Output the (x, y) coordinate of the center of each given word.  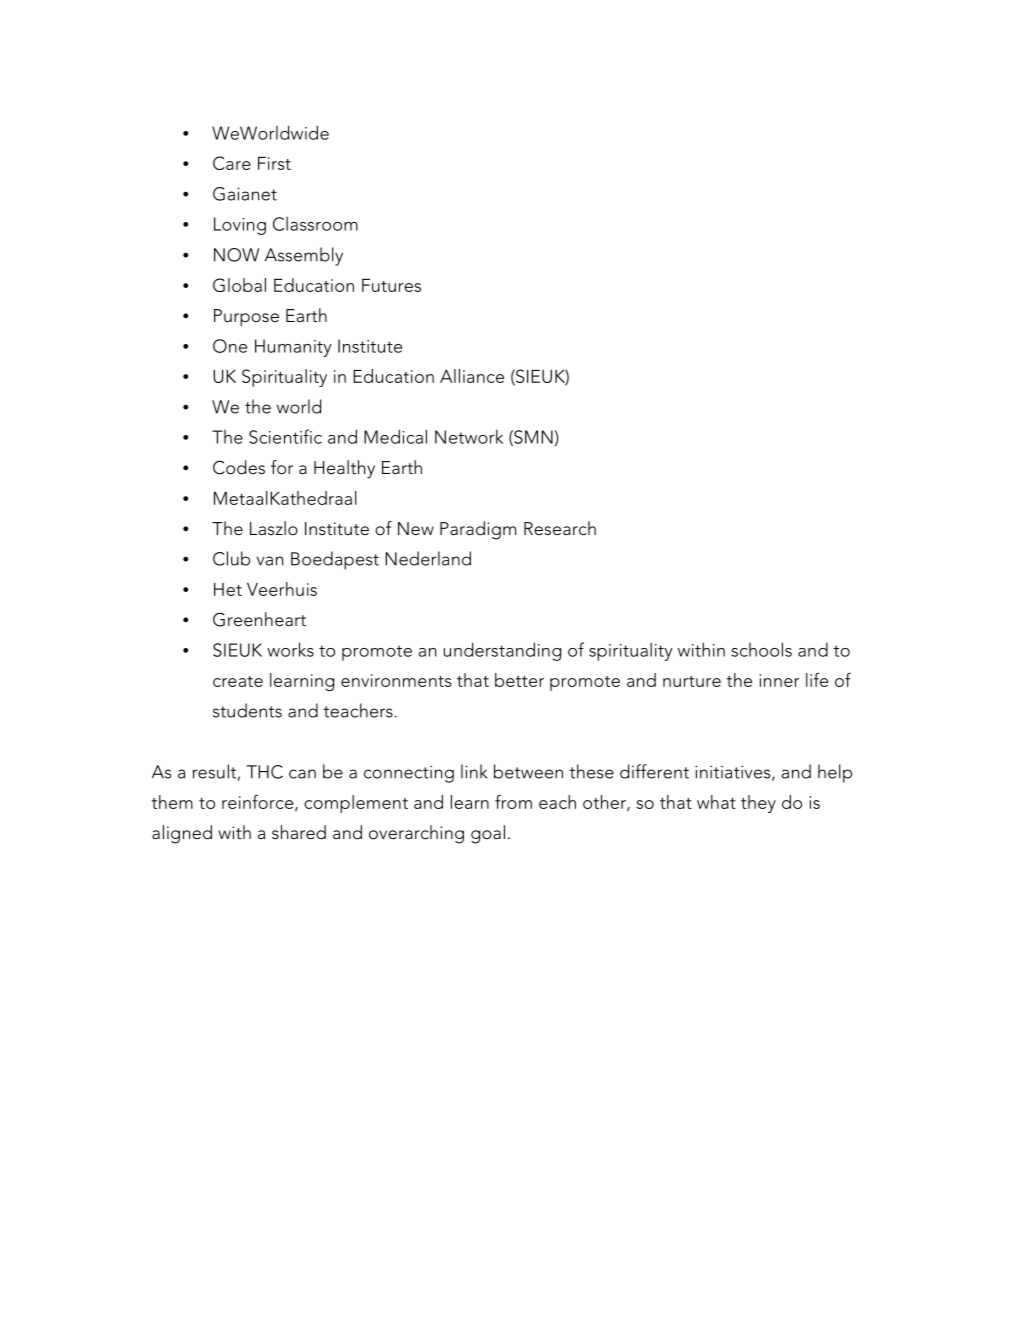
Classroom (315, 223)
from (513, 801)
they (758, 804)
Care (232, 163)
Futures (391, 285)
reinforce (259, 803)
